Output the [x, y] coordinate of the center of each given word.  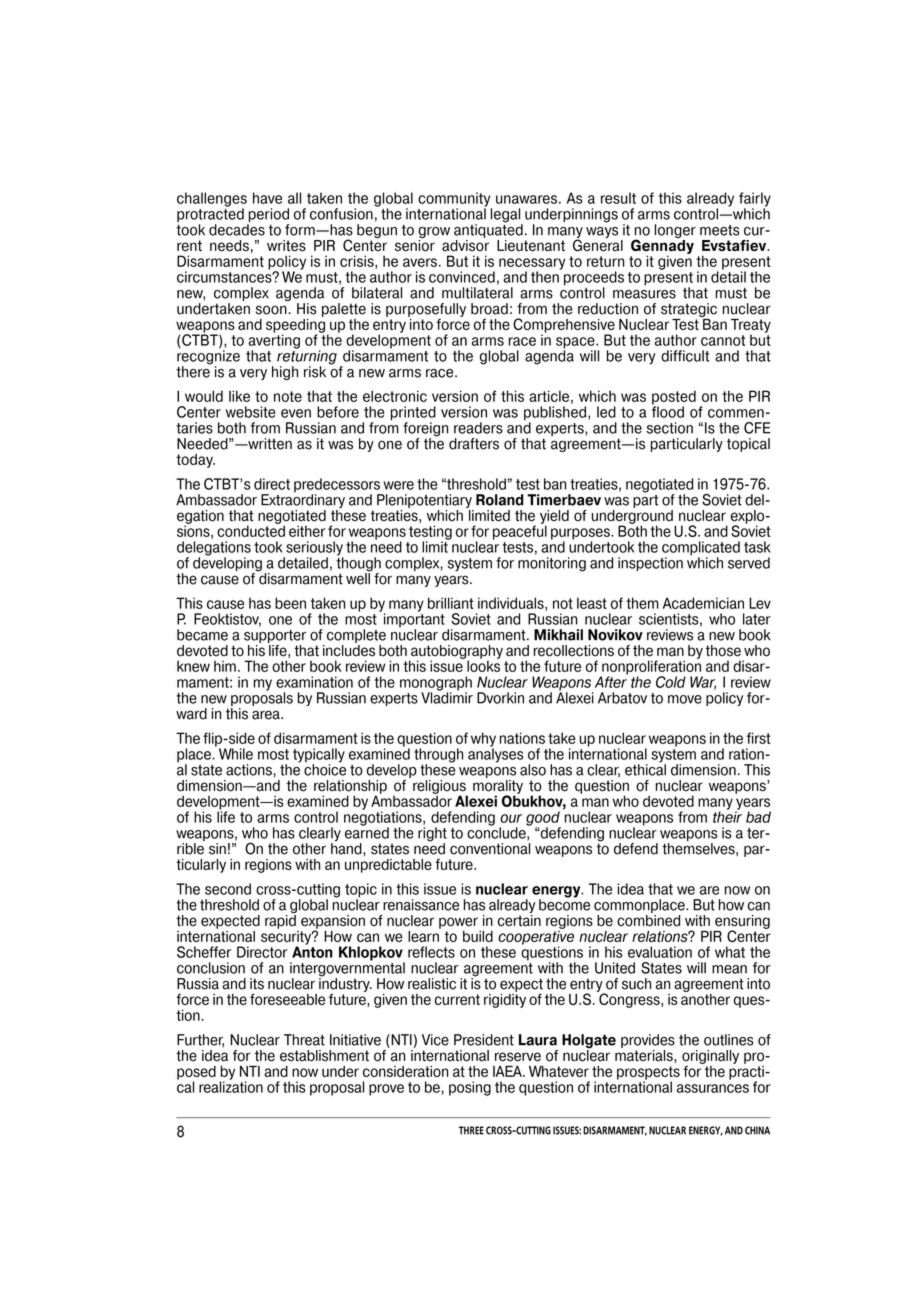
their [727, 816]
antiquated [488, 230]
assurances [713, 1088]
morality [498, 788]
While [236, 754]
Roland [500, 500]
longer [675, 232]
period [268, 216]
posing [470, 1088]
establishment [324, 1056]
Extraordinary [303, 502]
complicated [701, 549]
